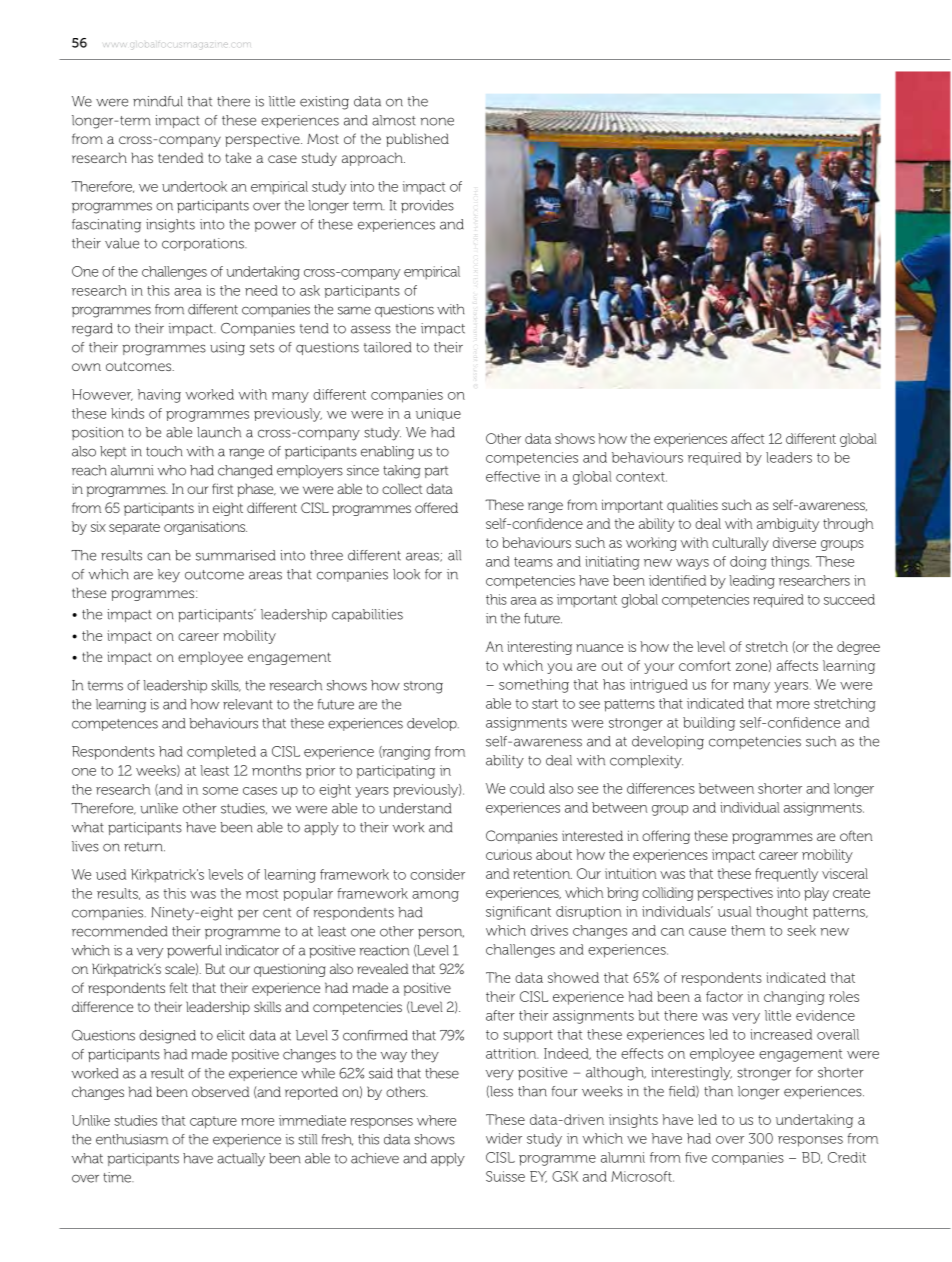 Image resolution: width=952 pixels, height=1262 pixels. What do you see at coordinates (205, 528) in the screenshot?
I see `organisations` at bounding box center [205, 528].
